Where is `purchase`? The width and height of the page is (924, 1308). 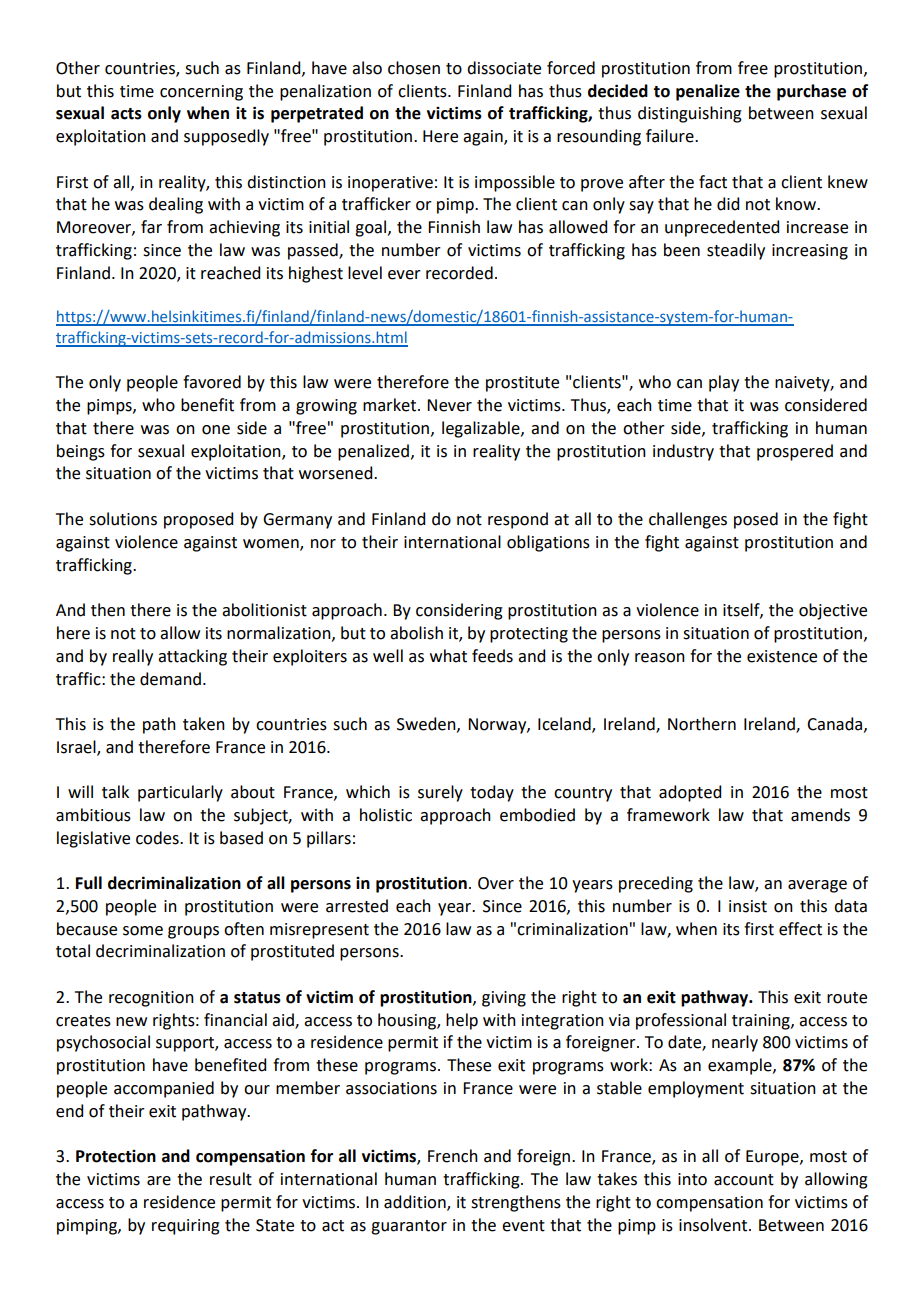
purchase is located at coordinates (811, 92).
